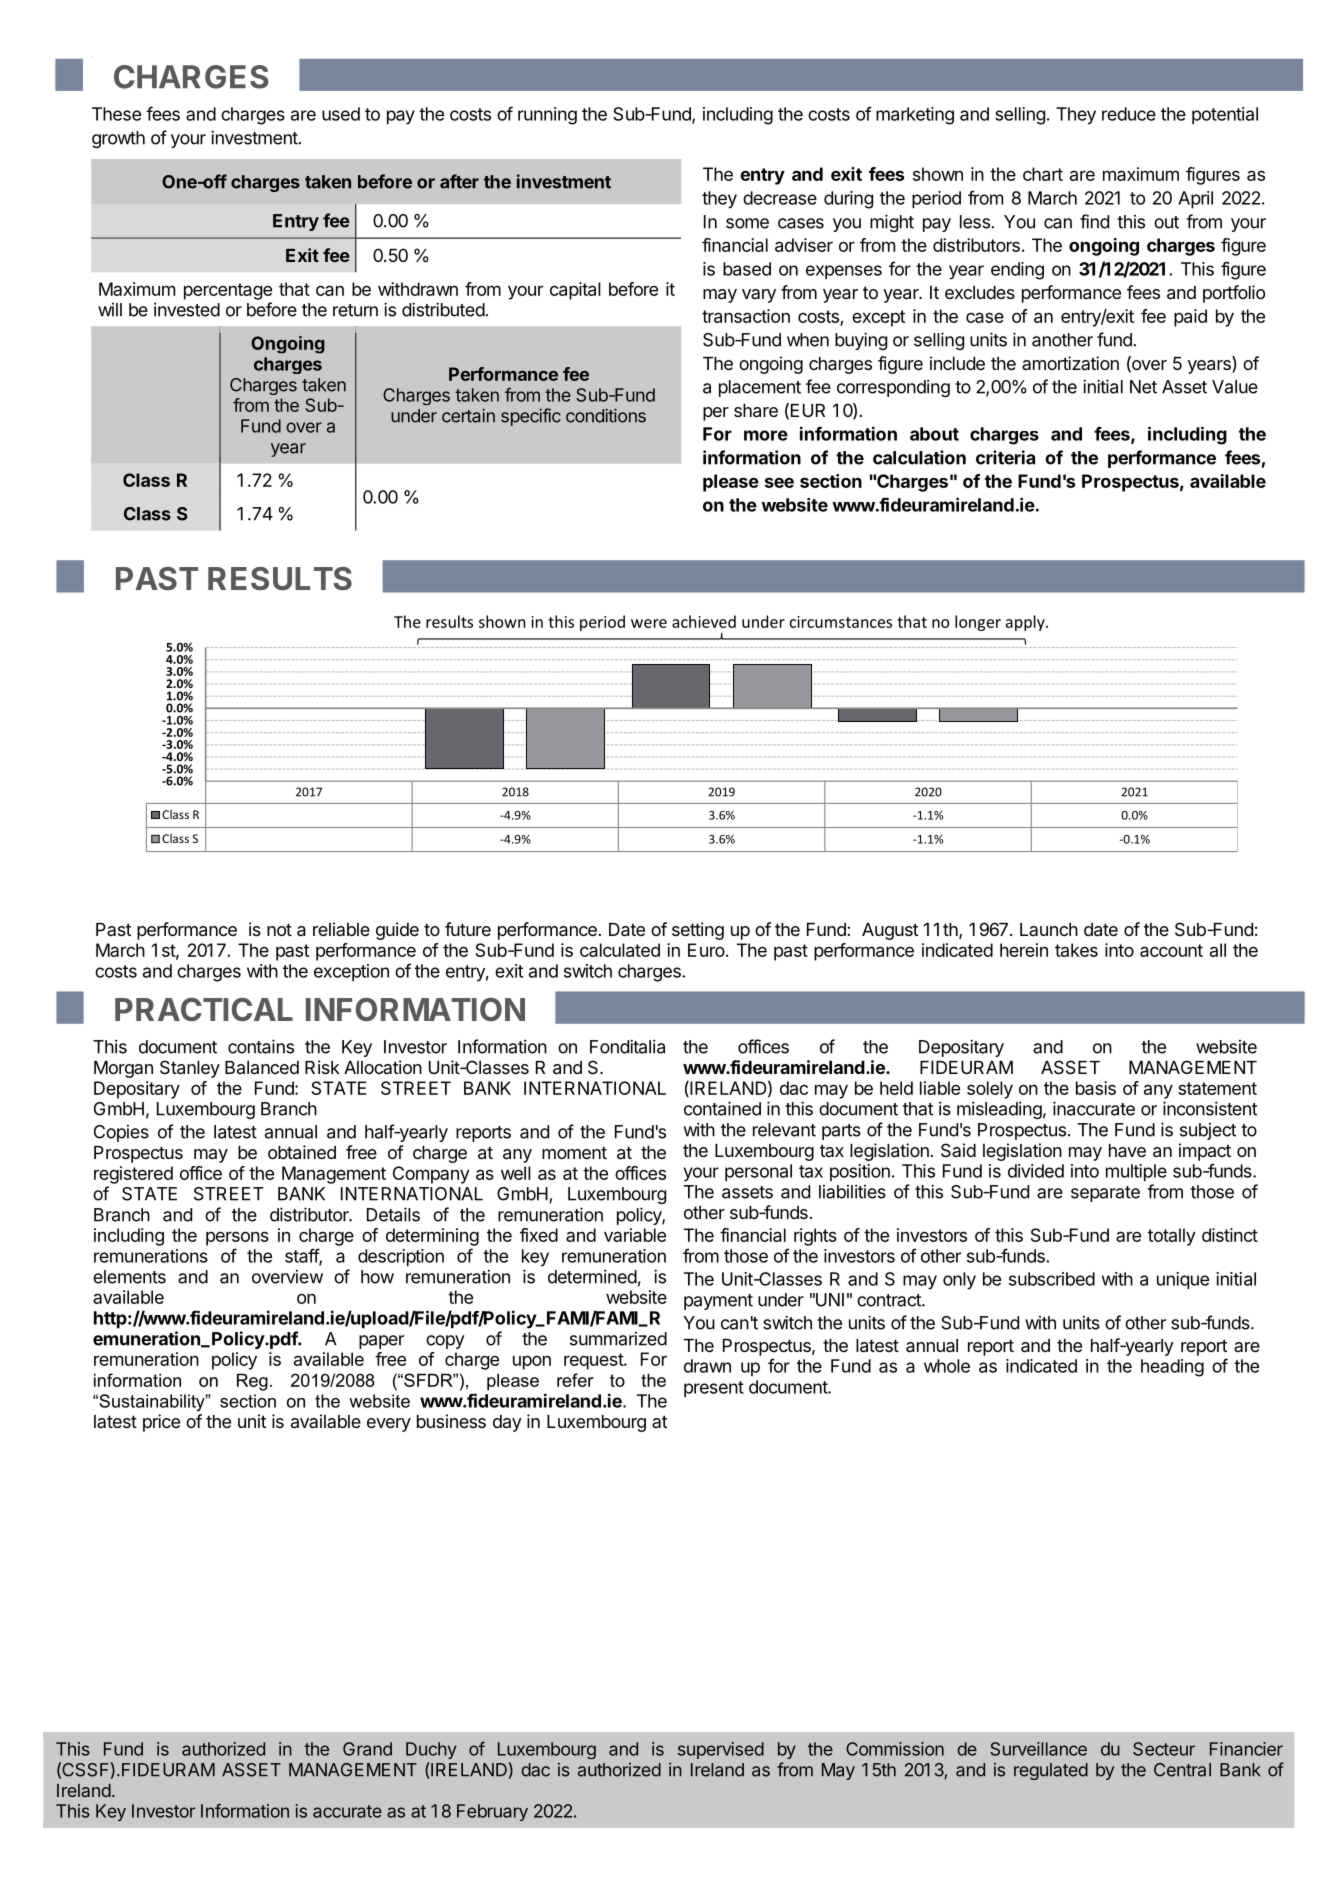  Describe the element at coordinates (367, 1749) in the screenshot. I see `Grand` at that location.
